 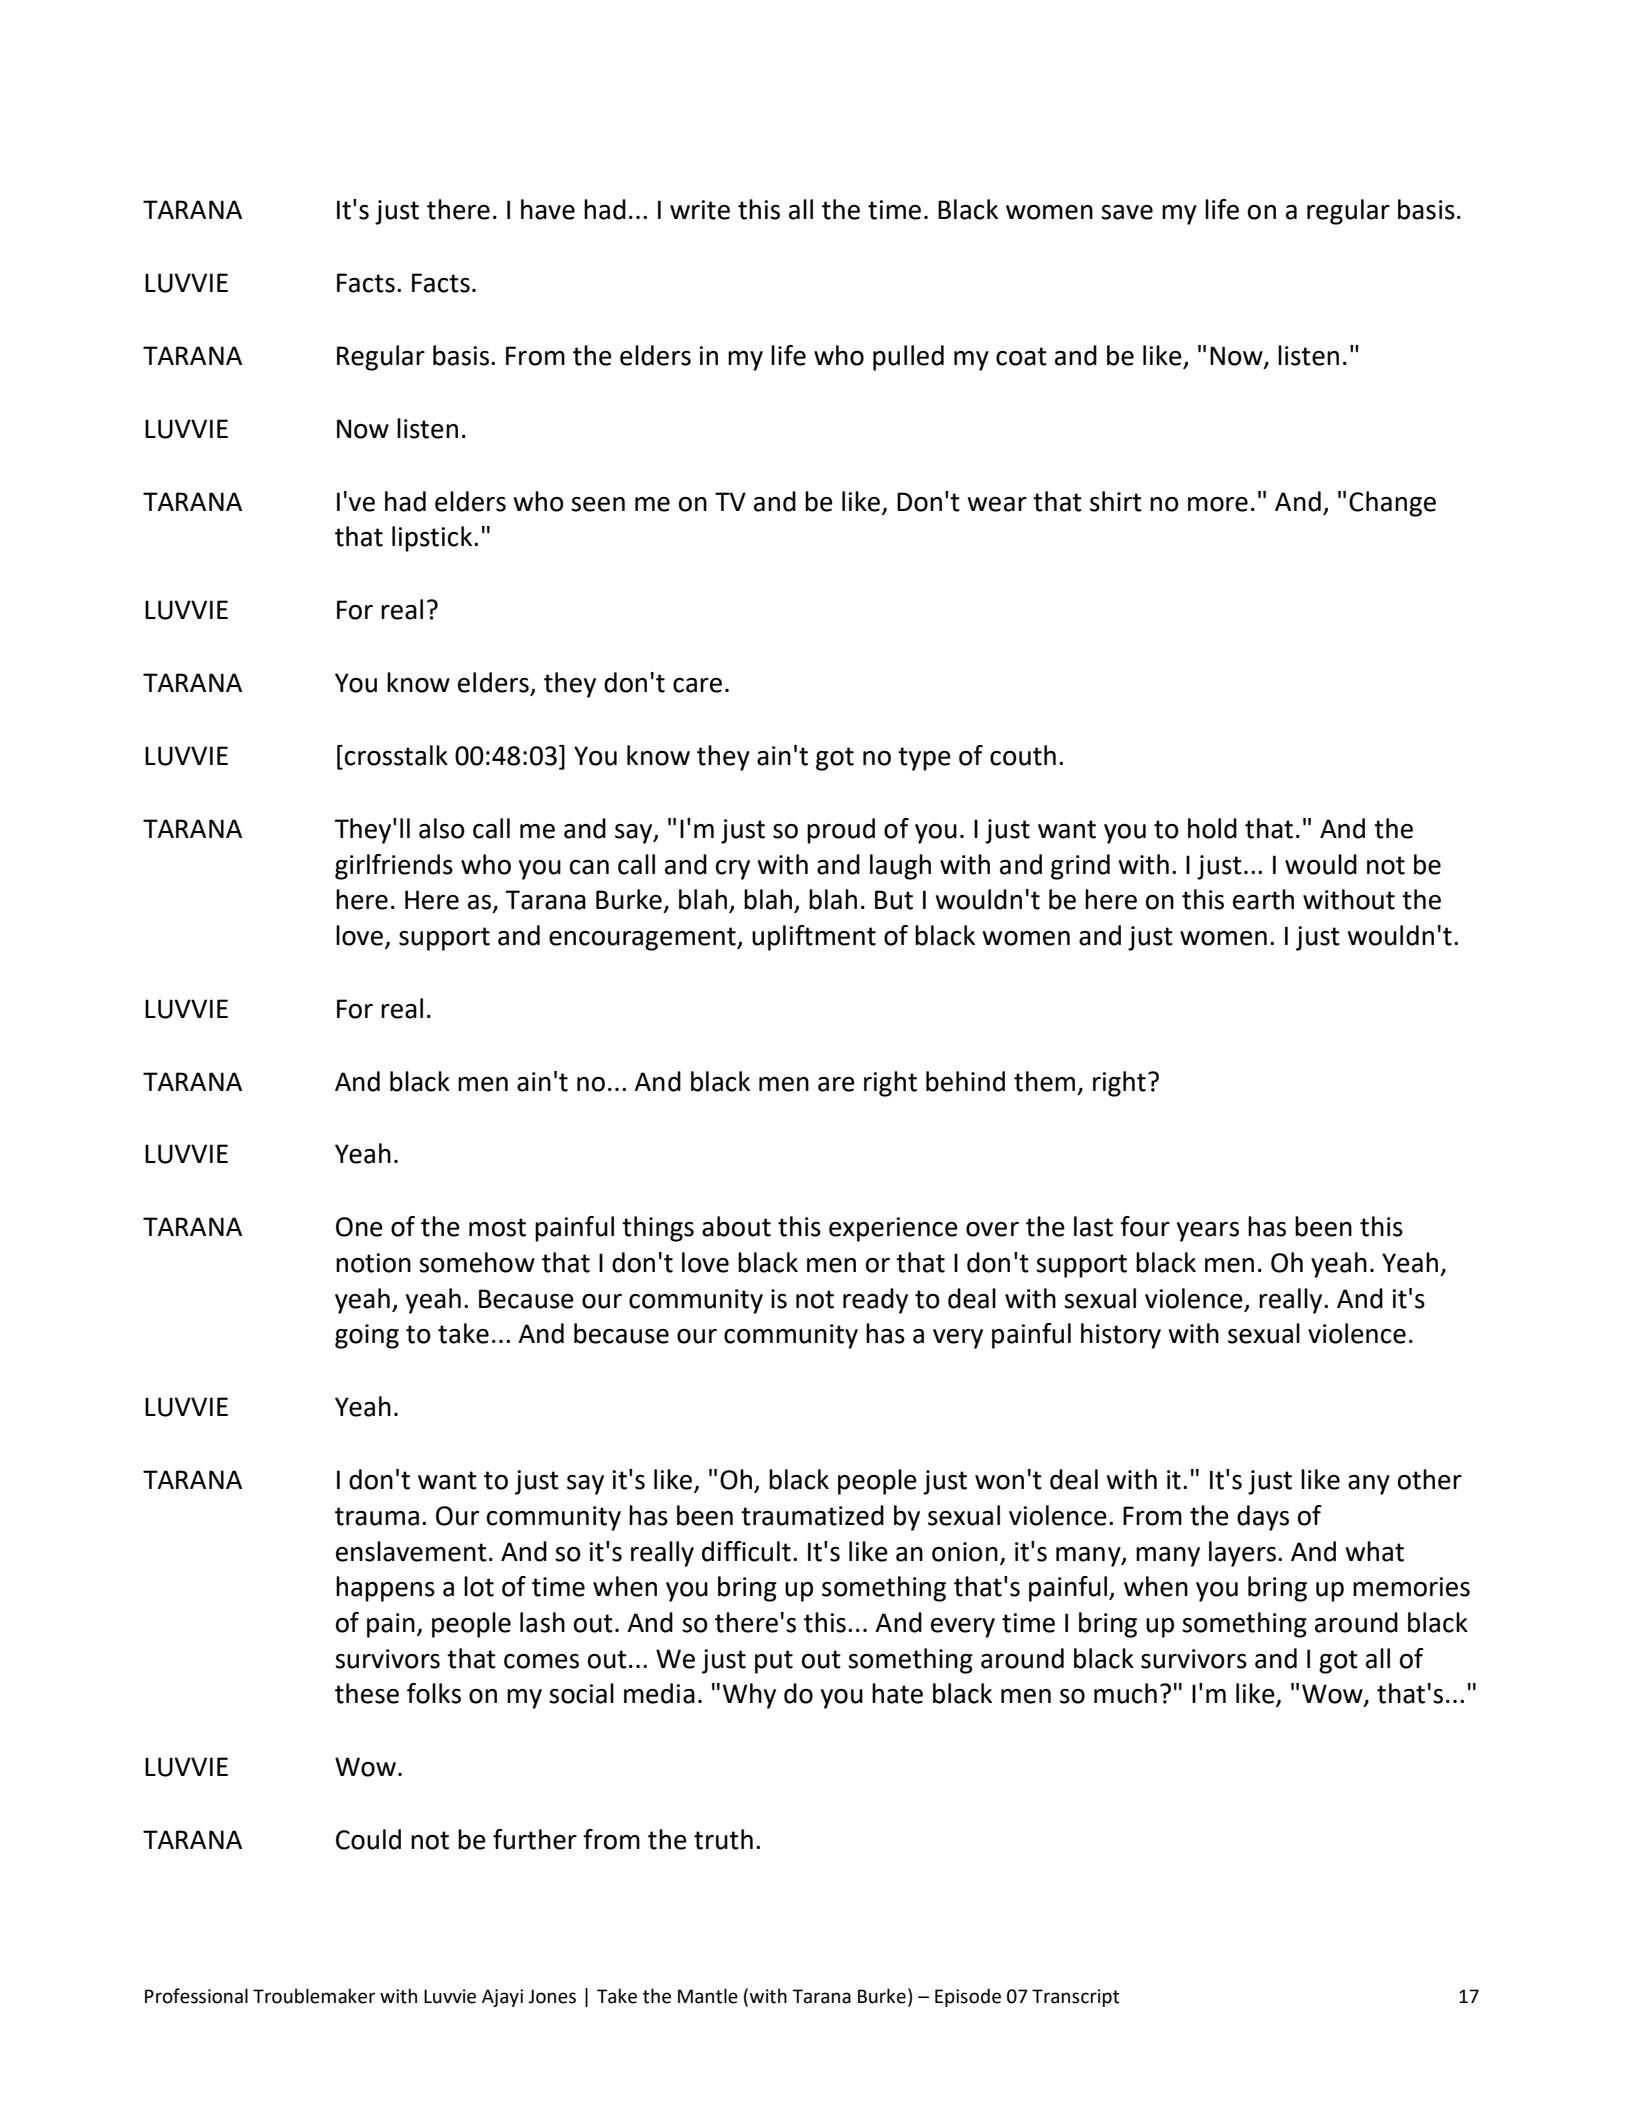 I want to click on girlfriends, so click(x=394, y=867).
